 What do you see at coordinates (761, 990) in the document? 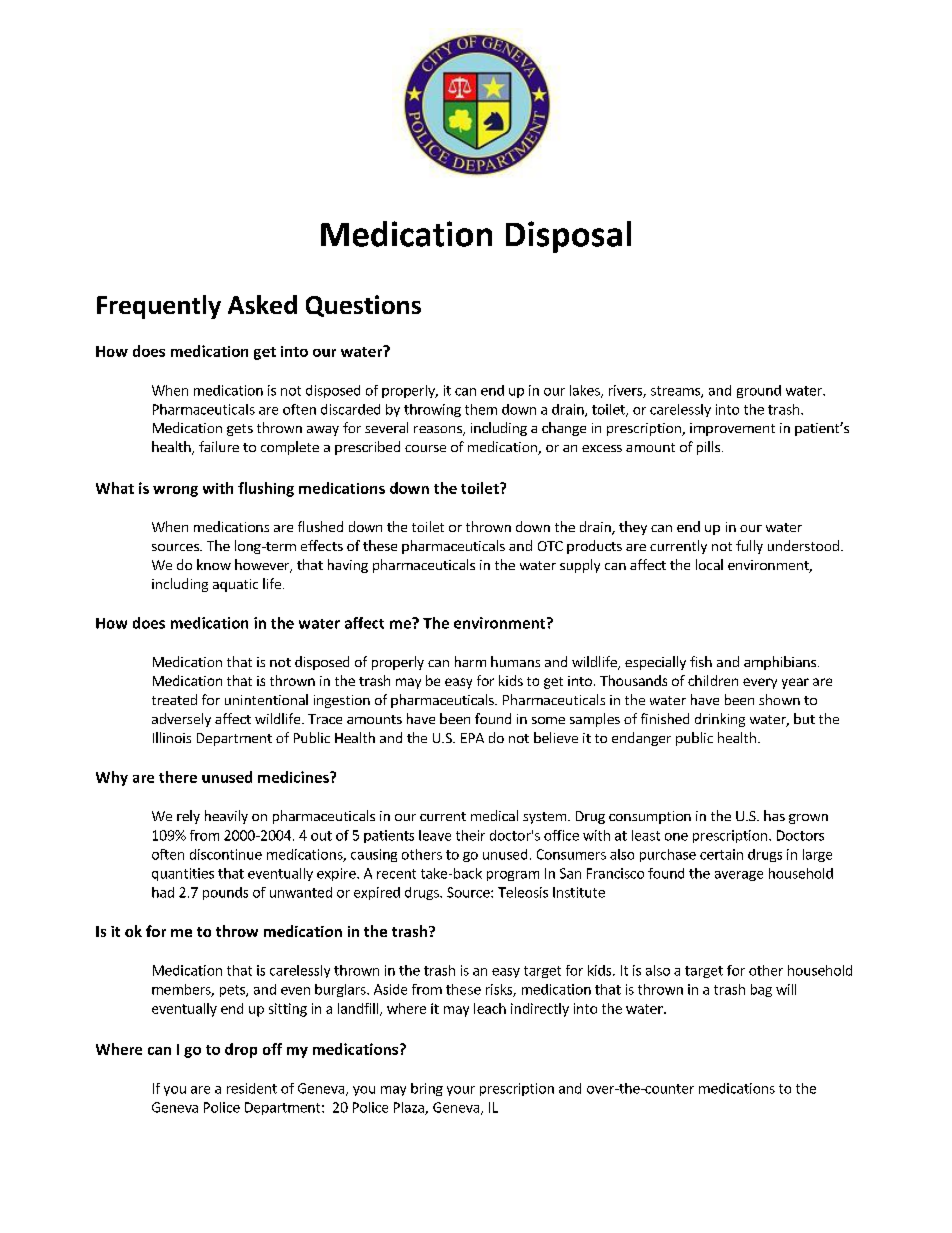
I see `bag` at bounding box center [761, 990].
